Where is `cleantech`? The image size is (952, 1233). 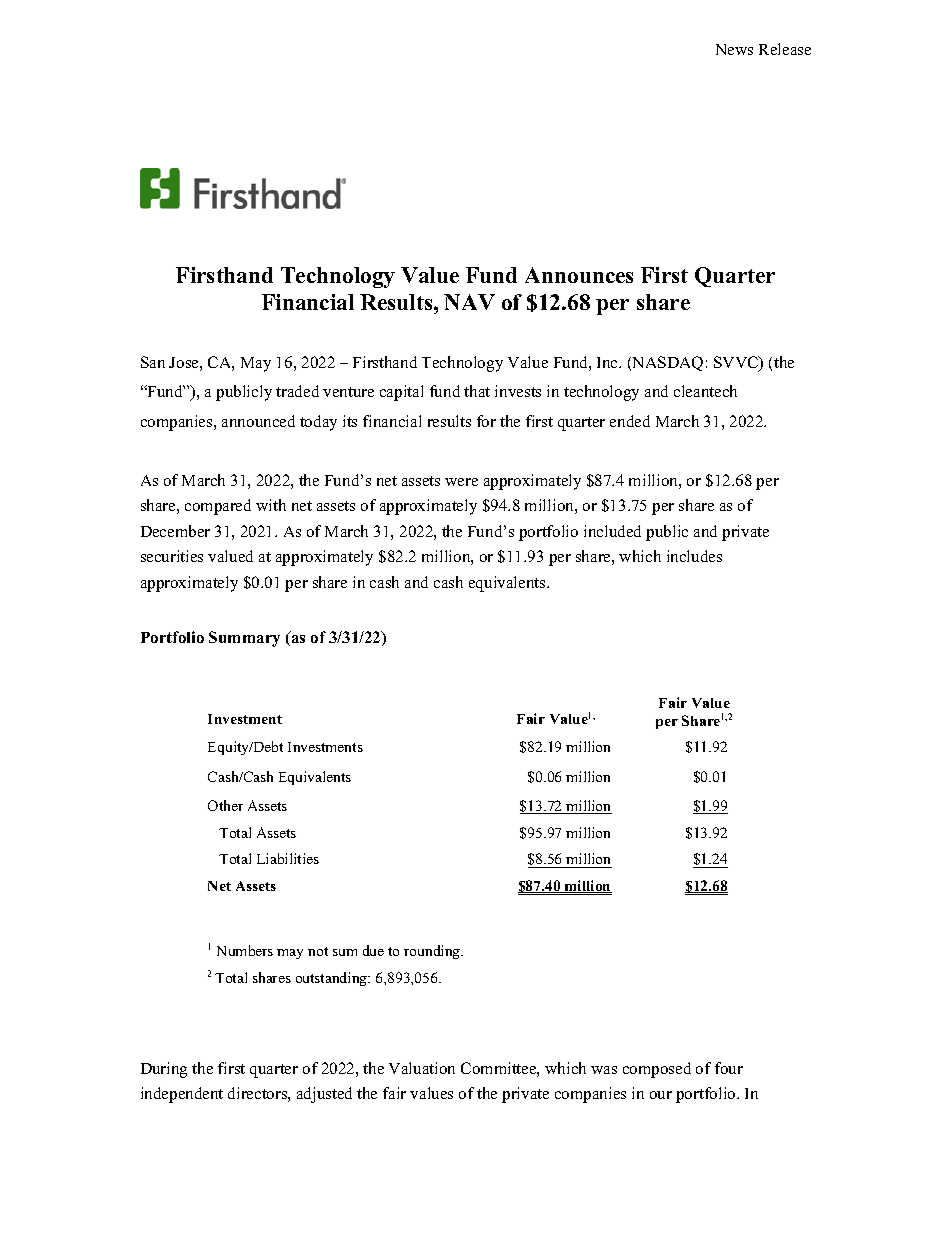
cleantech is located at coordinates (705, 391).
